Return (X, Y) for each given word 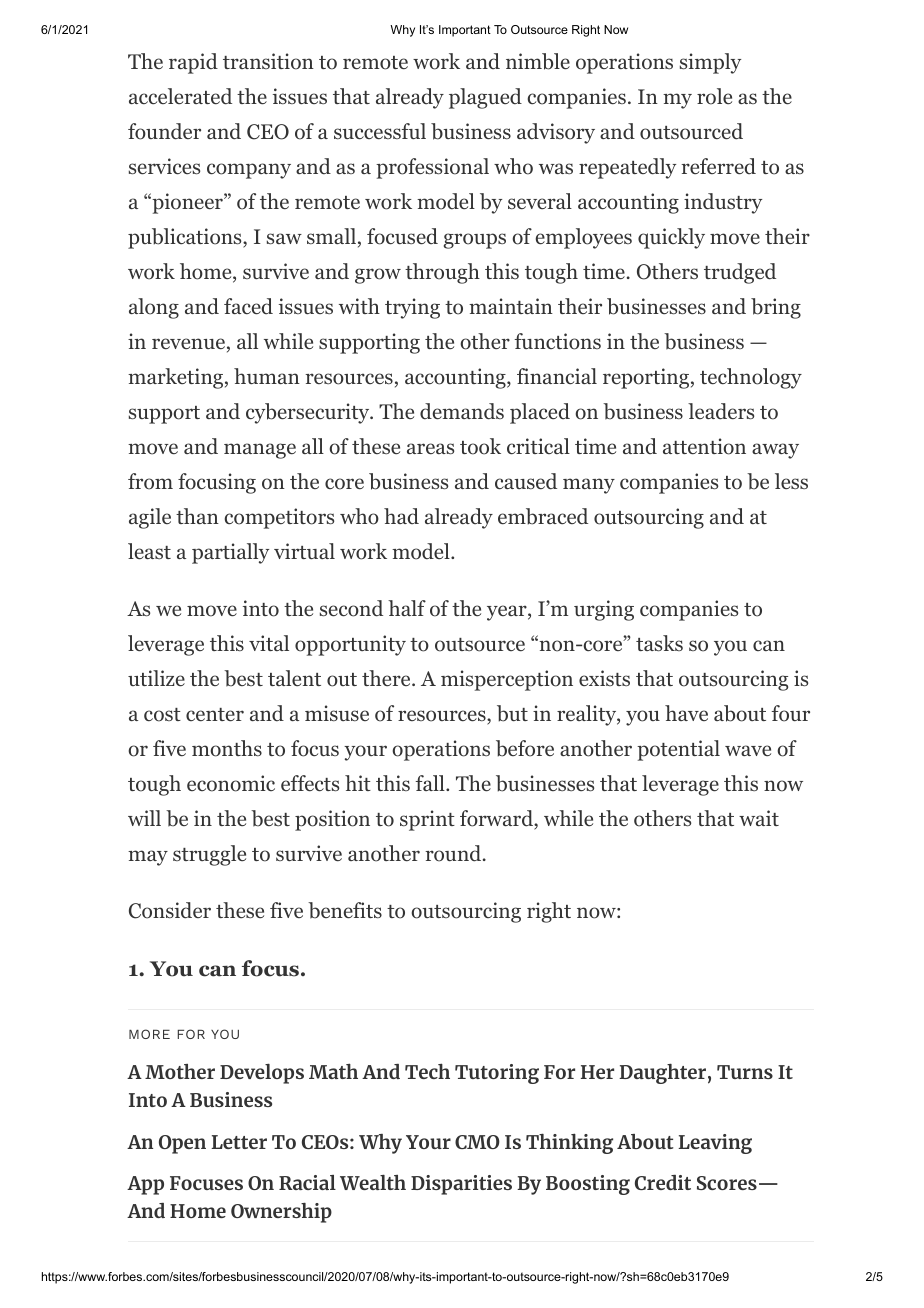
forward (497, 819)
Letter (239, 1142)
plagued (485, 98)
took (480, 446)
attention (704, 446)
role (714, 96)
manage (260, 451)
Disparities (461, 1185)
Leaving (715, 1144)
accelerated (180, 96)
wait (759, 818)
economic (231, 783)
